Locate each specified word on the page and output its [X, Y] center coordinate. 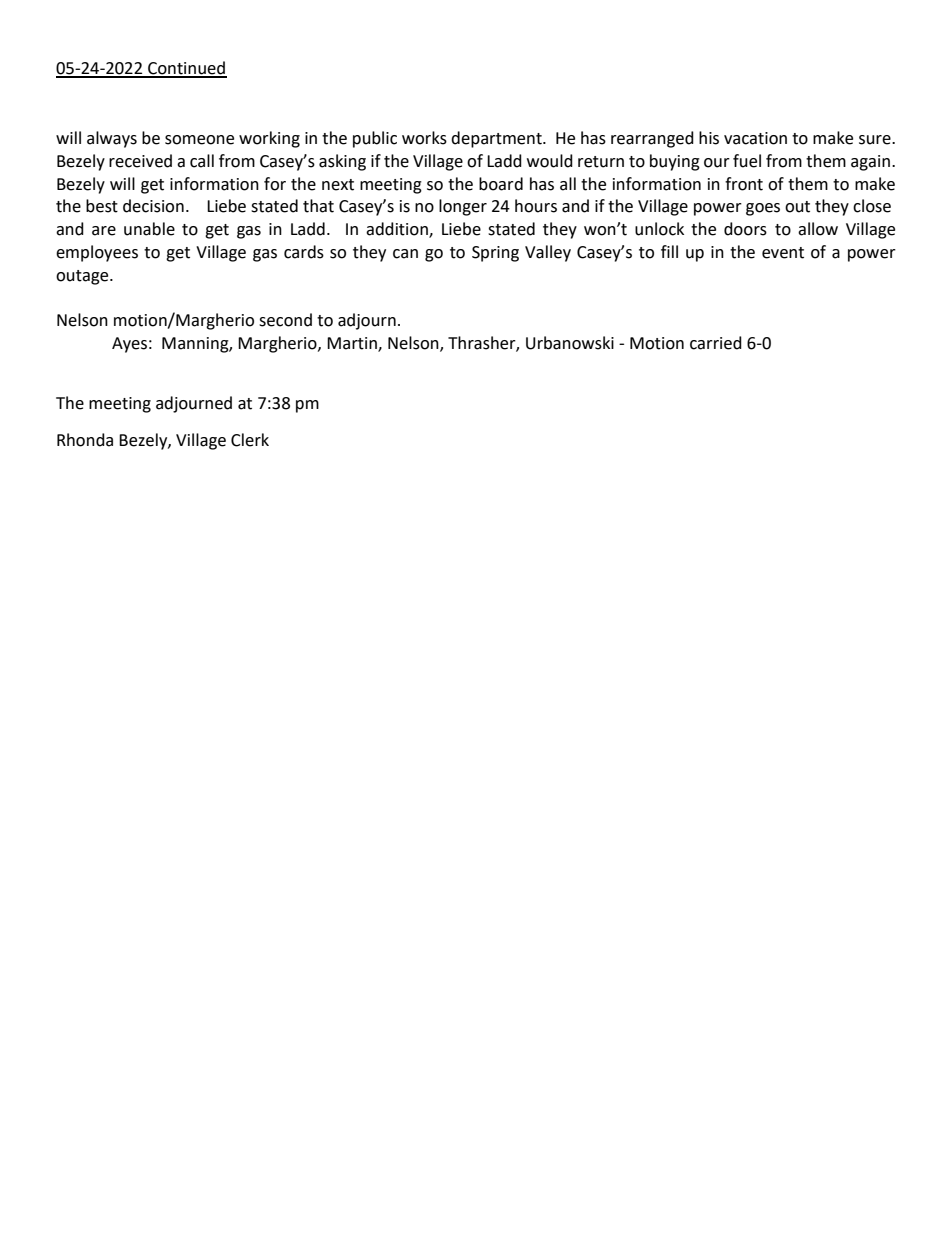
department [497, 139]
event [783, 253]
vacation [755, 138]
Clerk [250, 440]
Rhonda [85, 440]
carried [716, 343]
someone [199, 140]
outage [83, 277]
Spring [495, 254]
